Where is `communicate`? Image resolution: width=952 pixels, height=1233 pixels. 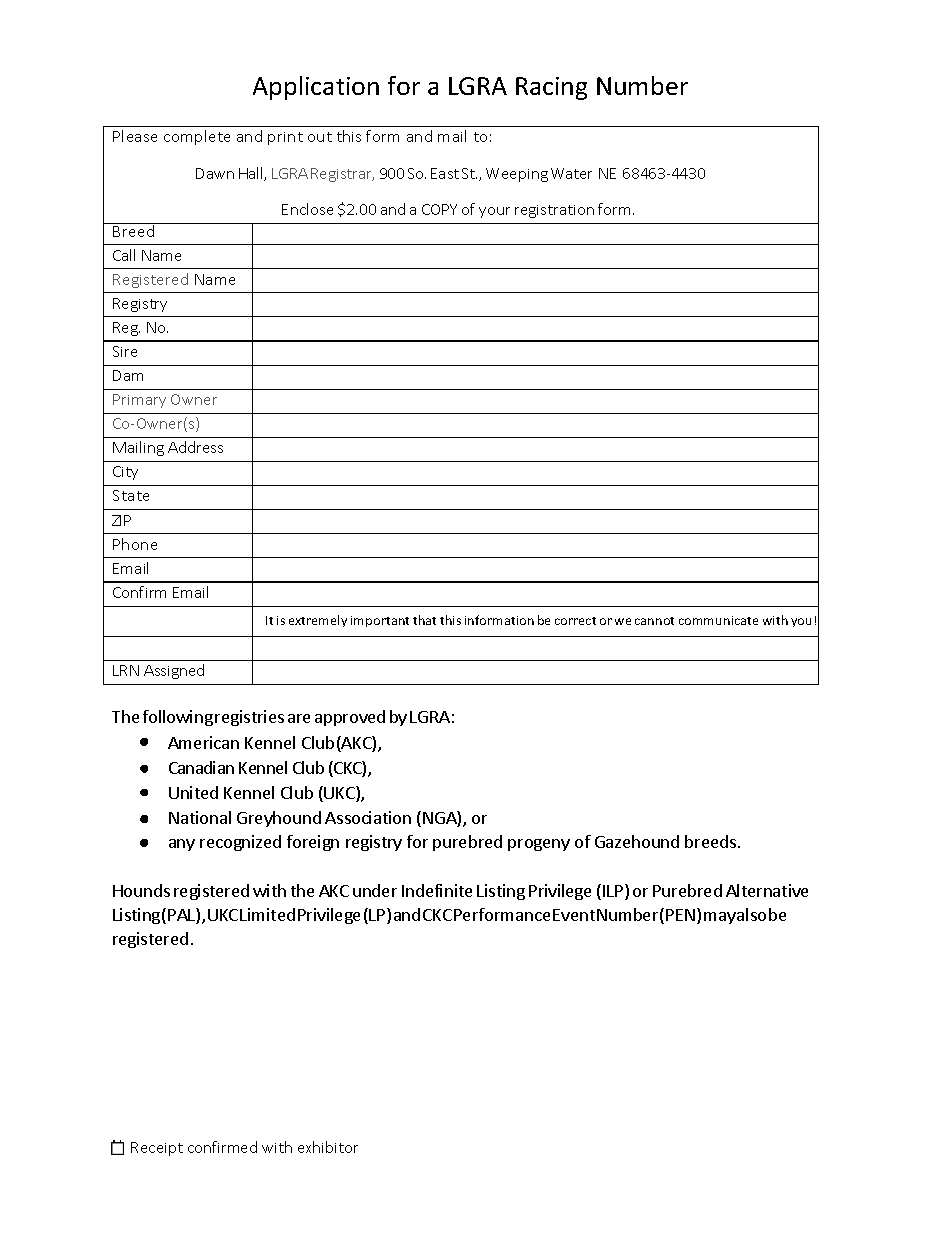 communicate is located at coordinates (718, 620).
